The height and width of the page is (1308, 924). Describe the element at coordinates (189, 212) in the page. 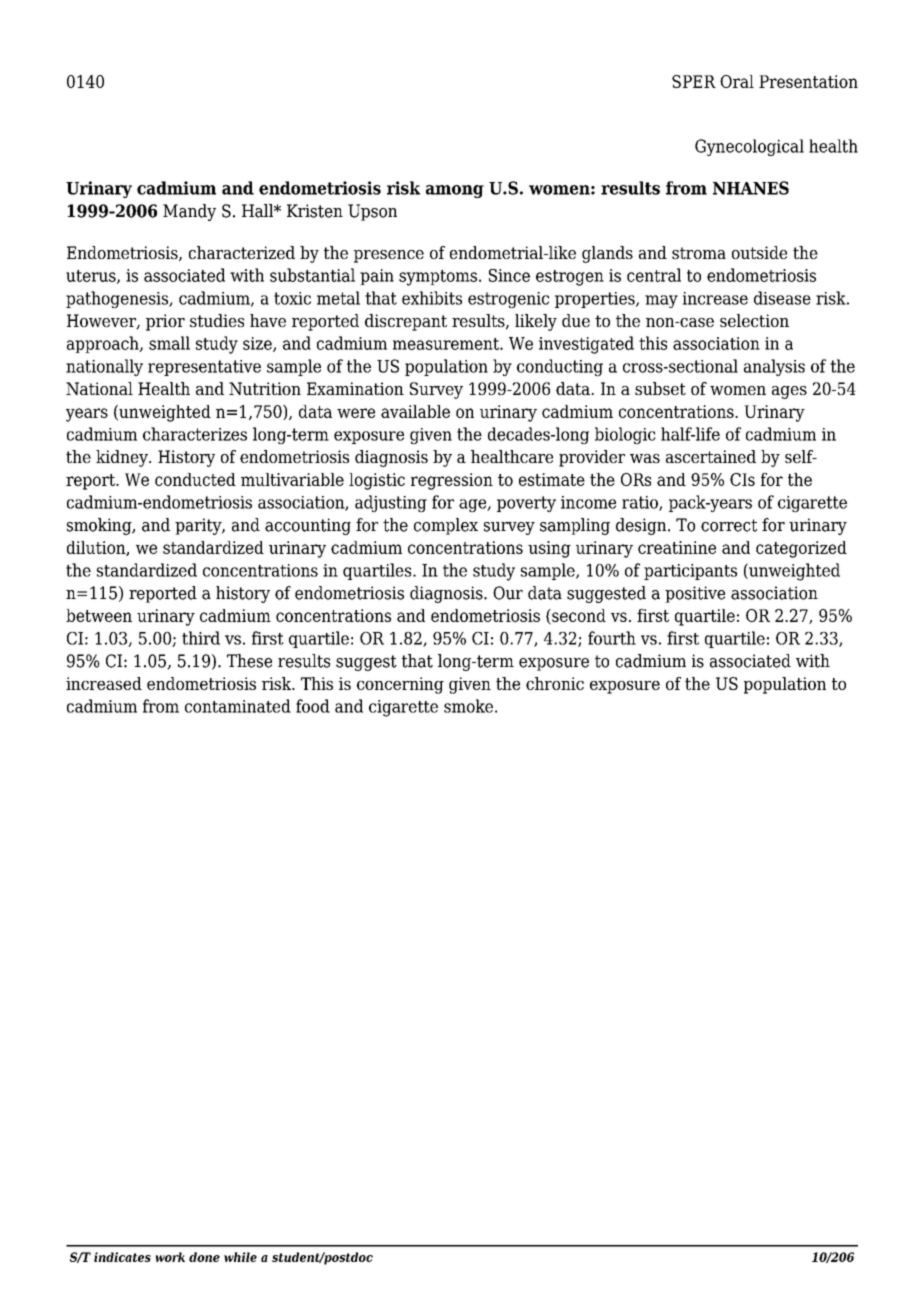

I see `Mandy` at that location.
